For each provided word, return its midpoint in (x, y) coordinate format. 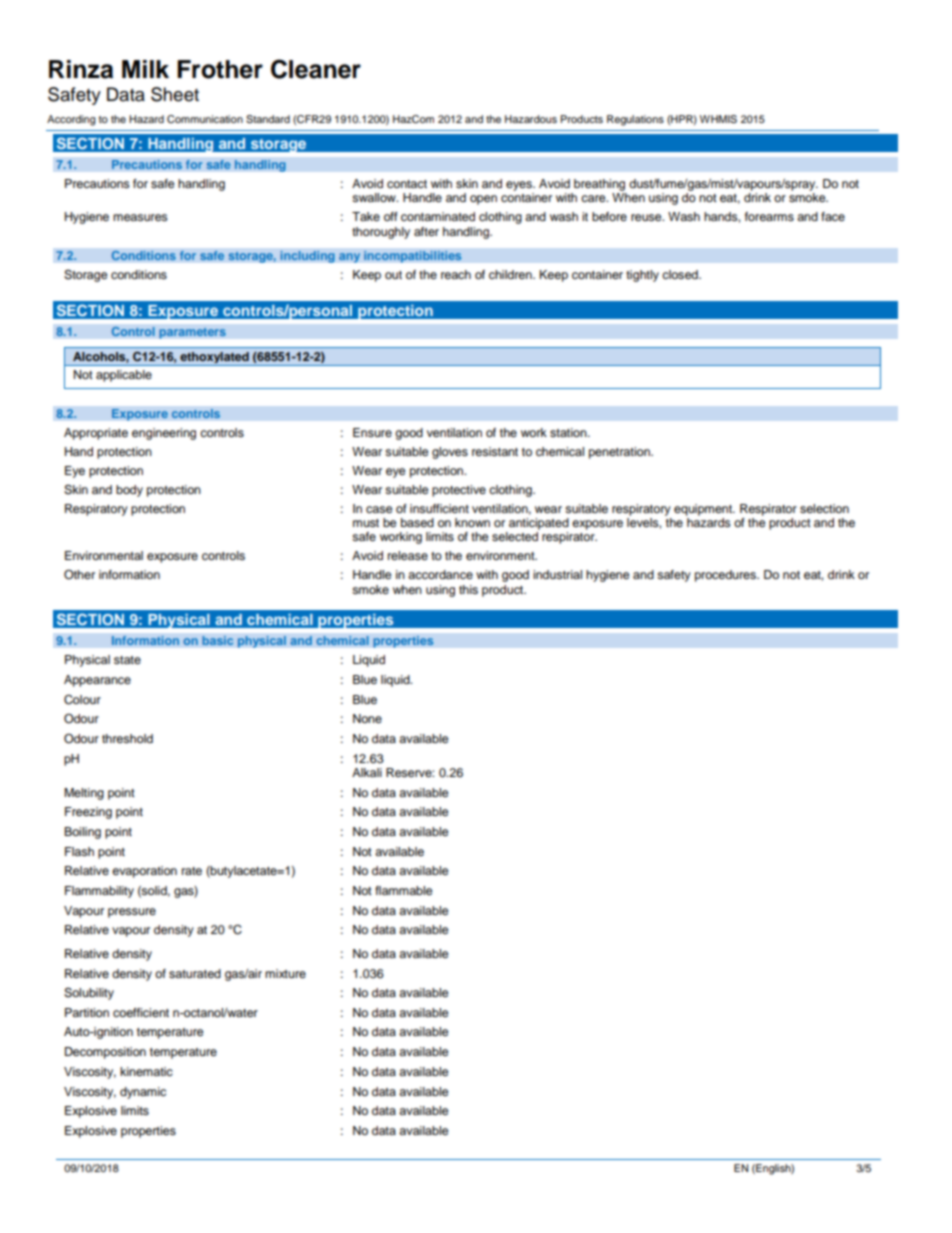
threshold (127, 738)
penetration (620, 453)
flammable (404, 890)
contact (407, 184)
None (367, 718)
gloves (450, 453)
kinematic (146, 1071)
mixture (285, 973)
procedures (726, 576)
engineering (164, 434)
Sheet (175, 94)
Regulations (635, 120)
